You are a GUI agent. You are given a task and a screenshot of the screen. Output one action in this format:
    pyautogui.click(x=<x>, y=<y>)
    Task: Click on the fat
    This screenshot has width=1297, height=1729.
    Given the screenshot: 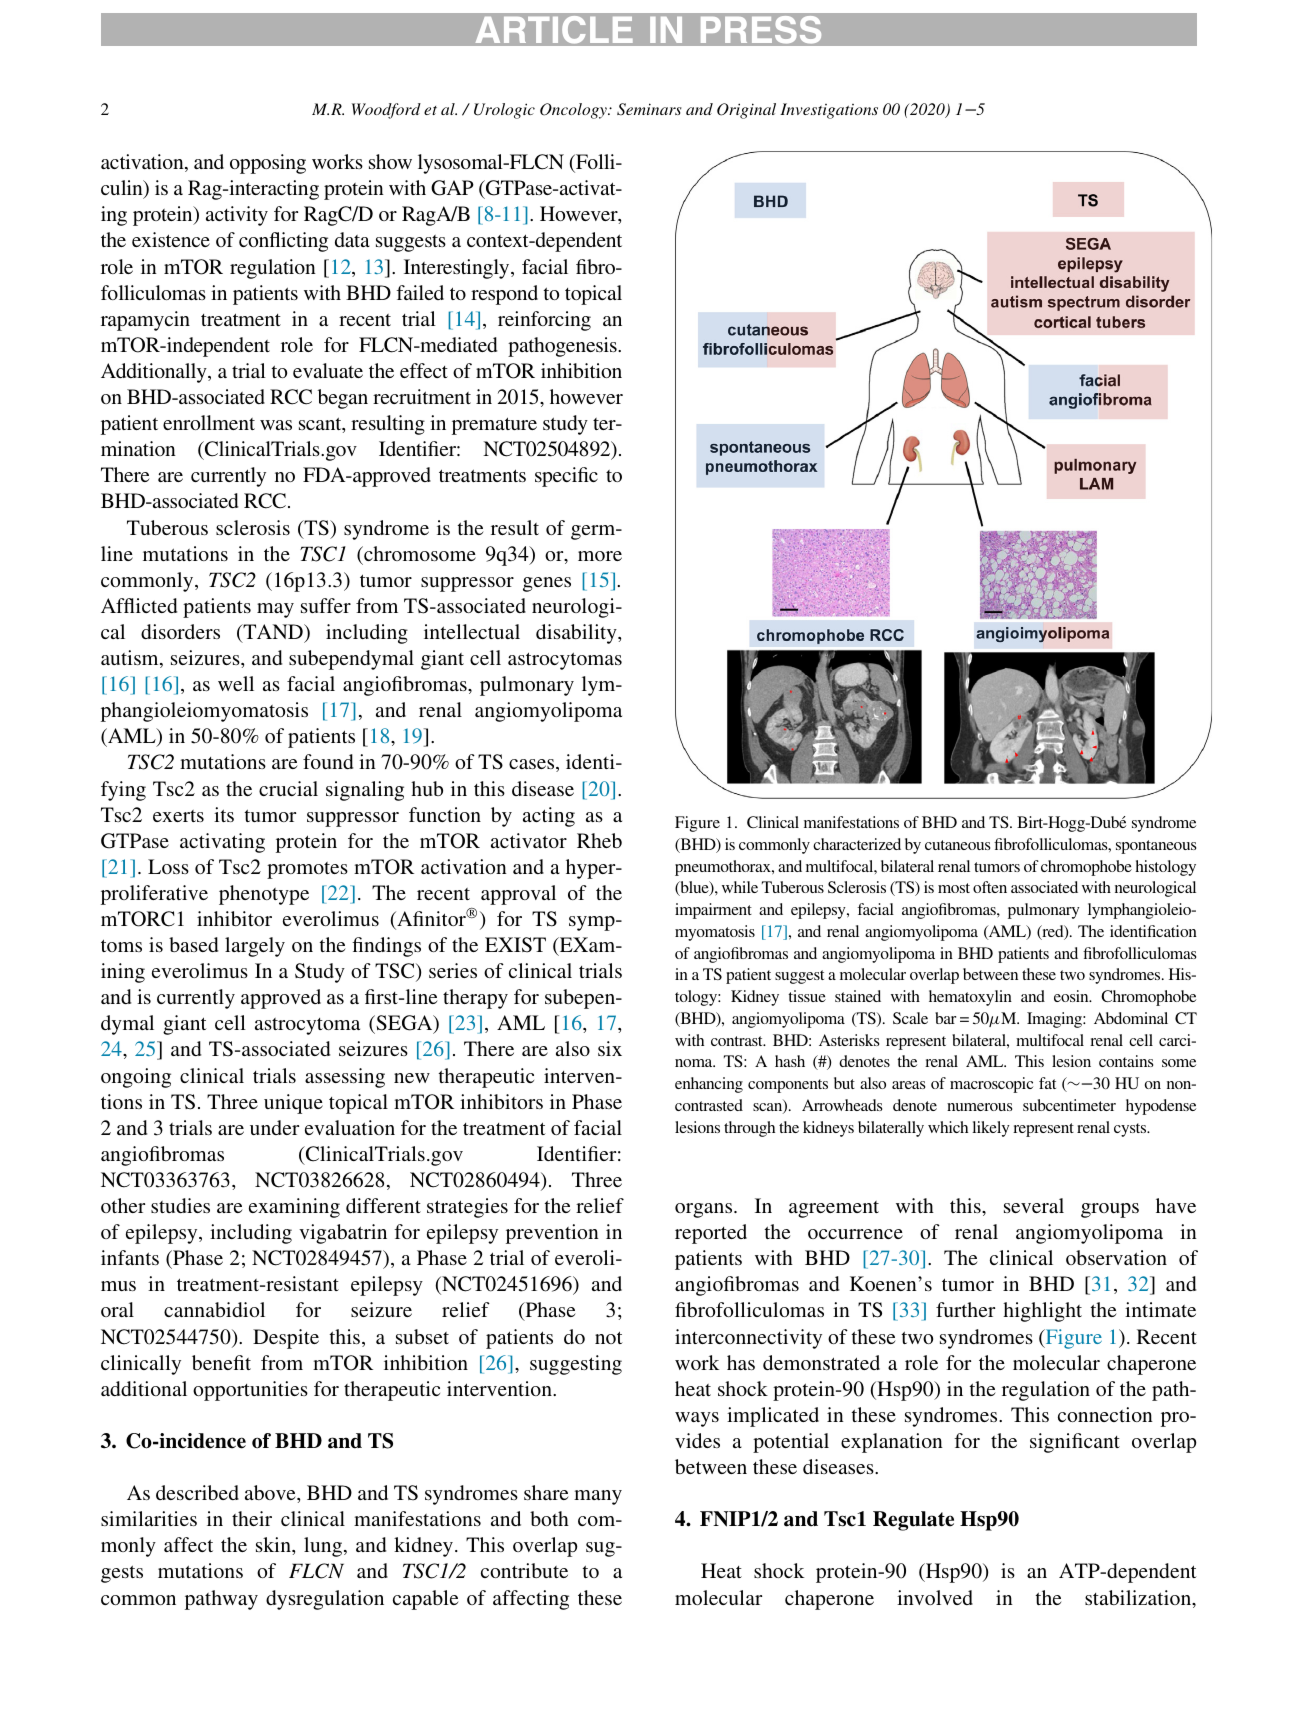 What is the action you would take?
    pyautogui.click(x=1047, y=1083)
